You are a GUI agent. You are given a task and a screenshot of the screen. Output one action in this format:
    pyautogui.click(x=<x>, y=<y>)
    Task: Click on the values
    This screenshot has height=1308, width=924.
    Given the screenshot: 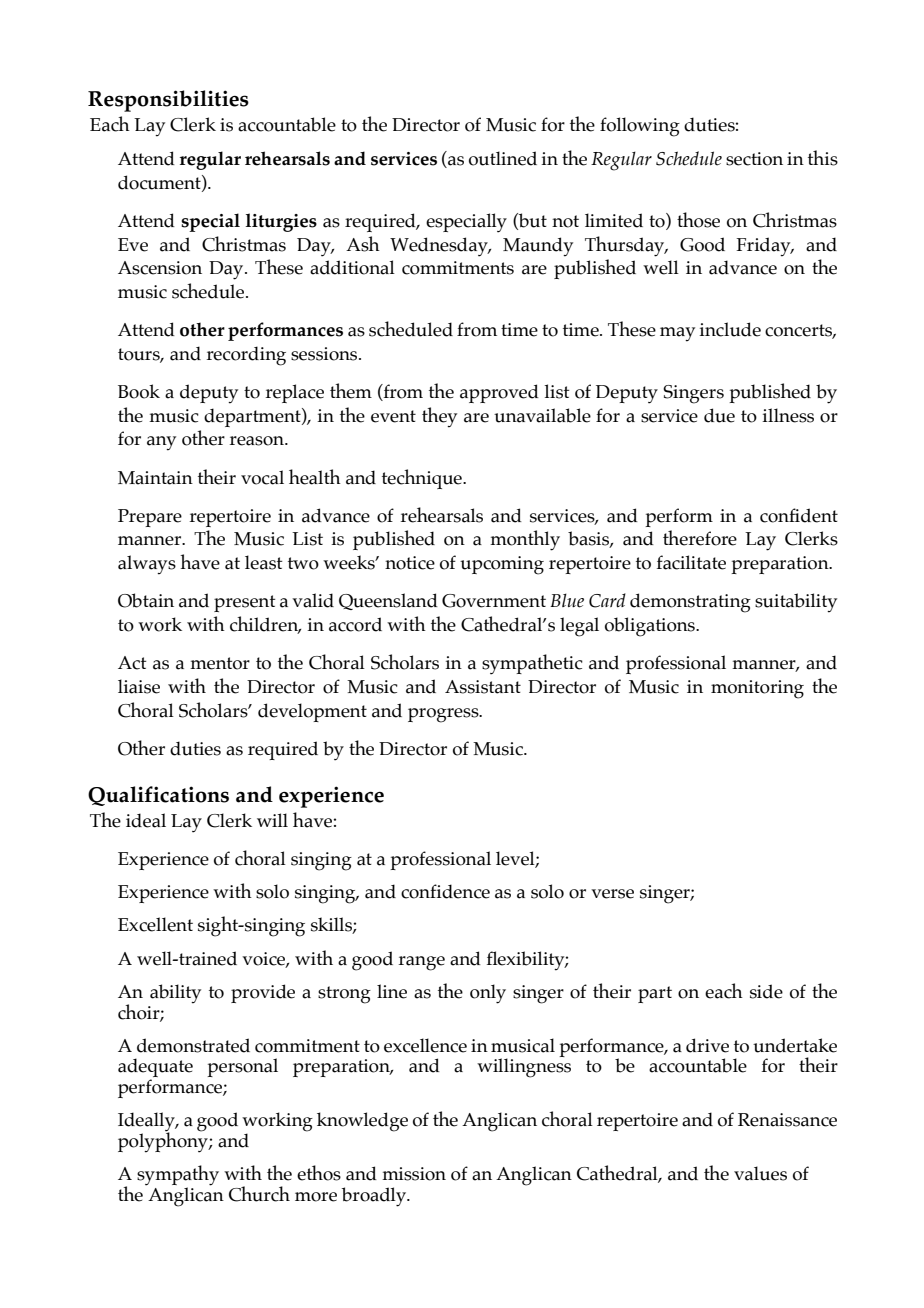 What is the action you would take?
    pyautogui.click(x=760, y=1173)
